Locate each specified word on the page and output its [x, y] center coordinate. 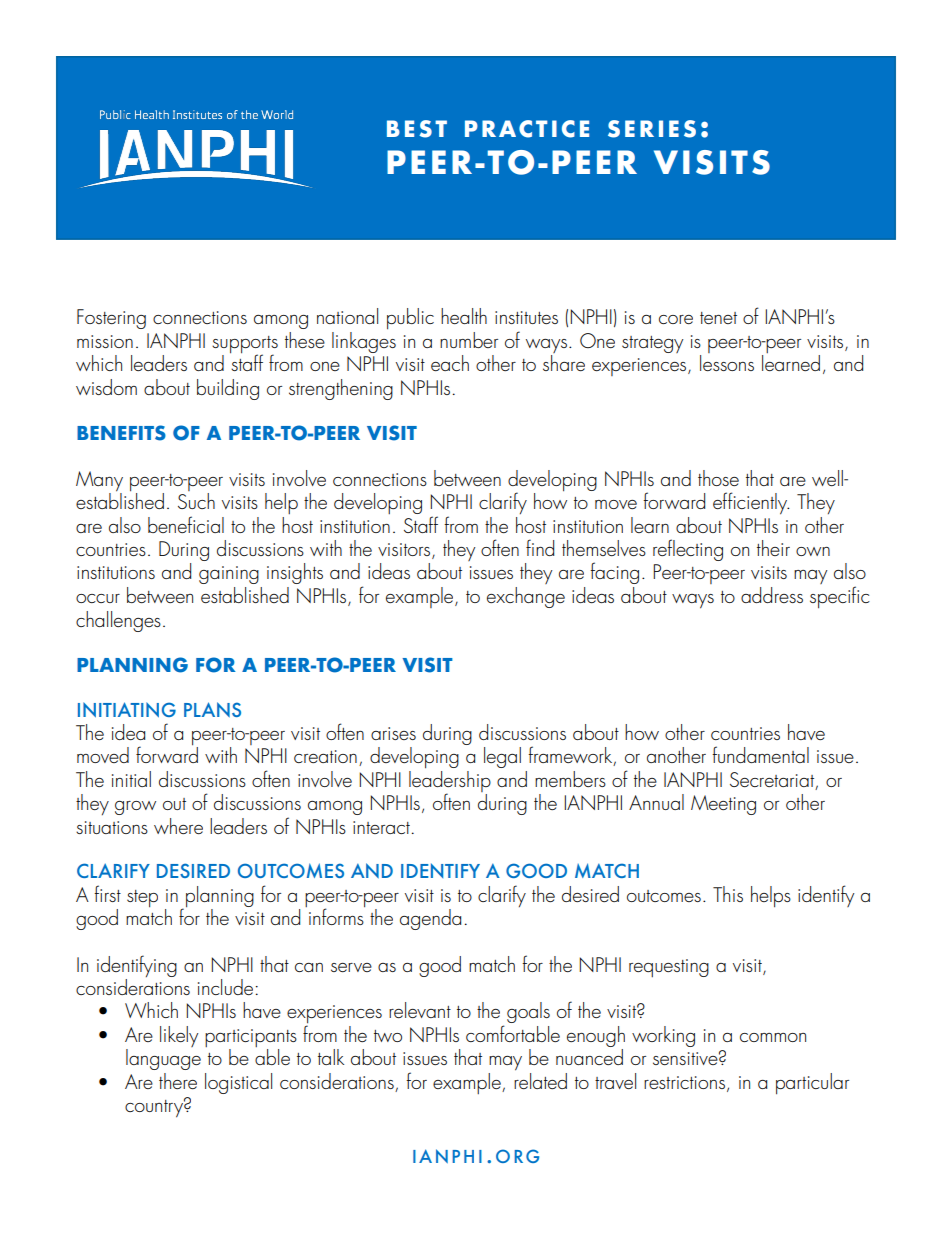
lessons [727, 363]
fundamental [760, 754]
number [469, 340]
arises [393, 733]
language [163, 1059]
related [540, 1079]
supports [245, 345]
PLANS [212, 709]
